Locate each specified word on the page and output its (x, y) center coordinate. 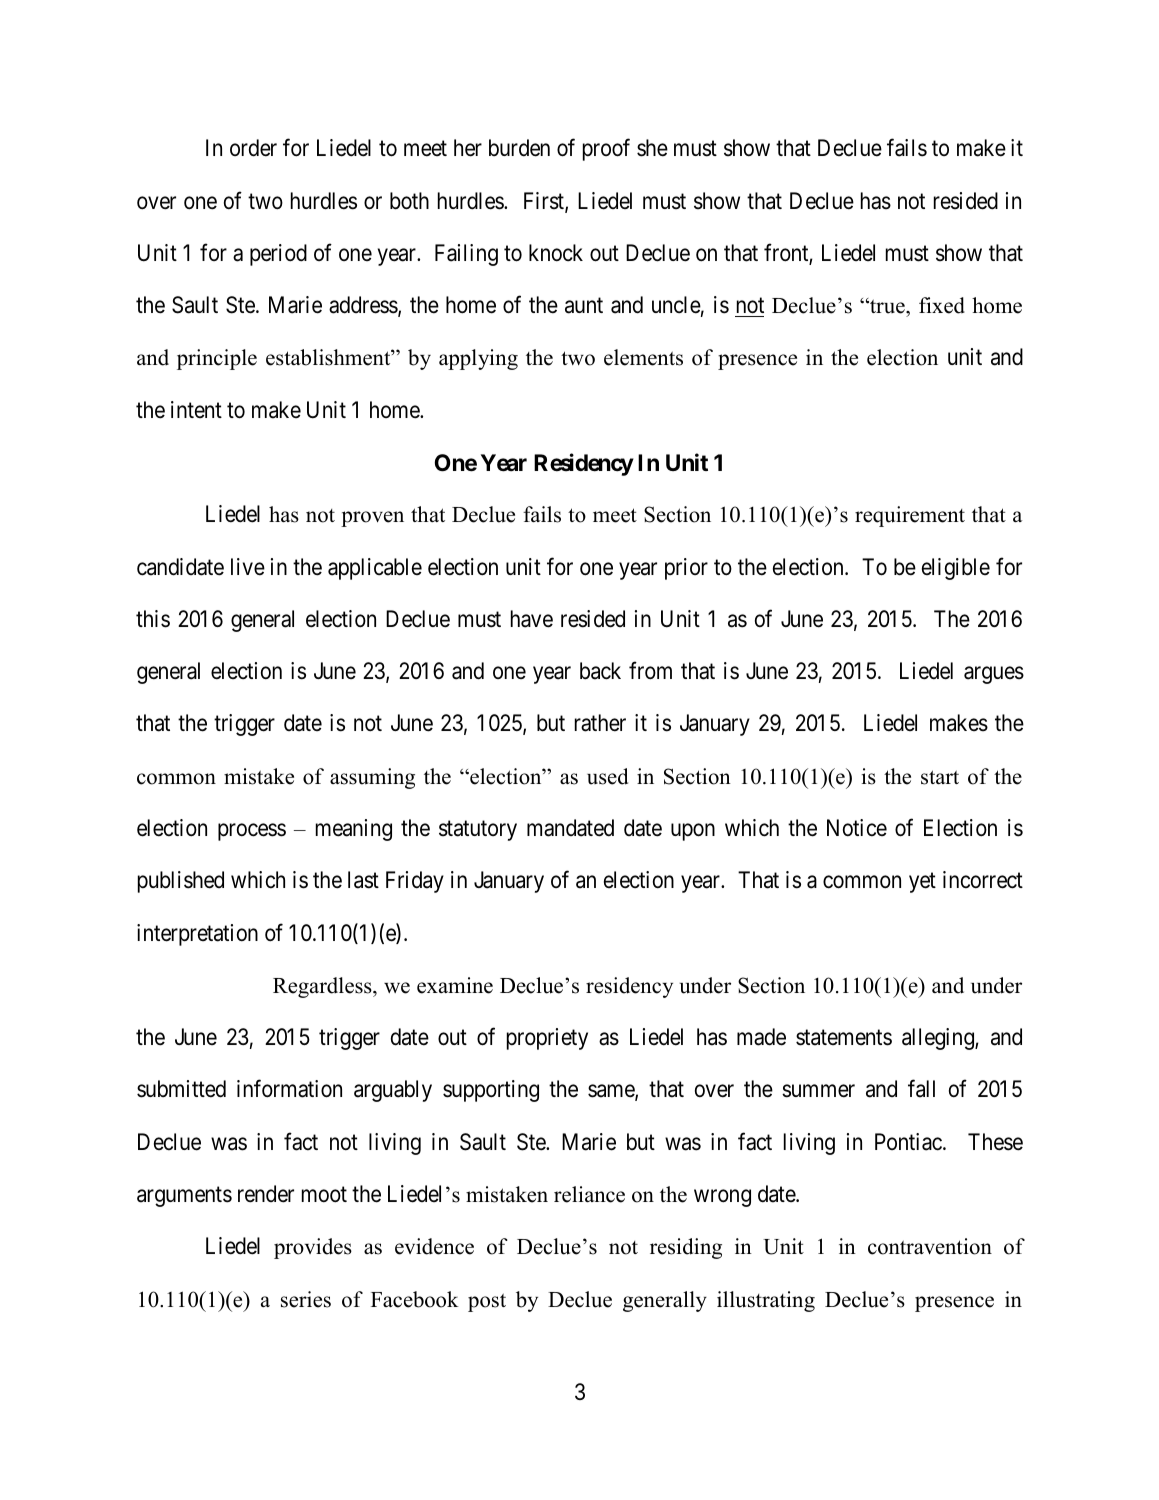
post (487, 1302)
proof (606, 150)
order (253, 148)
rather (600, 723)
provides (313, 1248)
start (940, 777)
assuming (372, 778)
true (887, 306)
